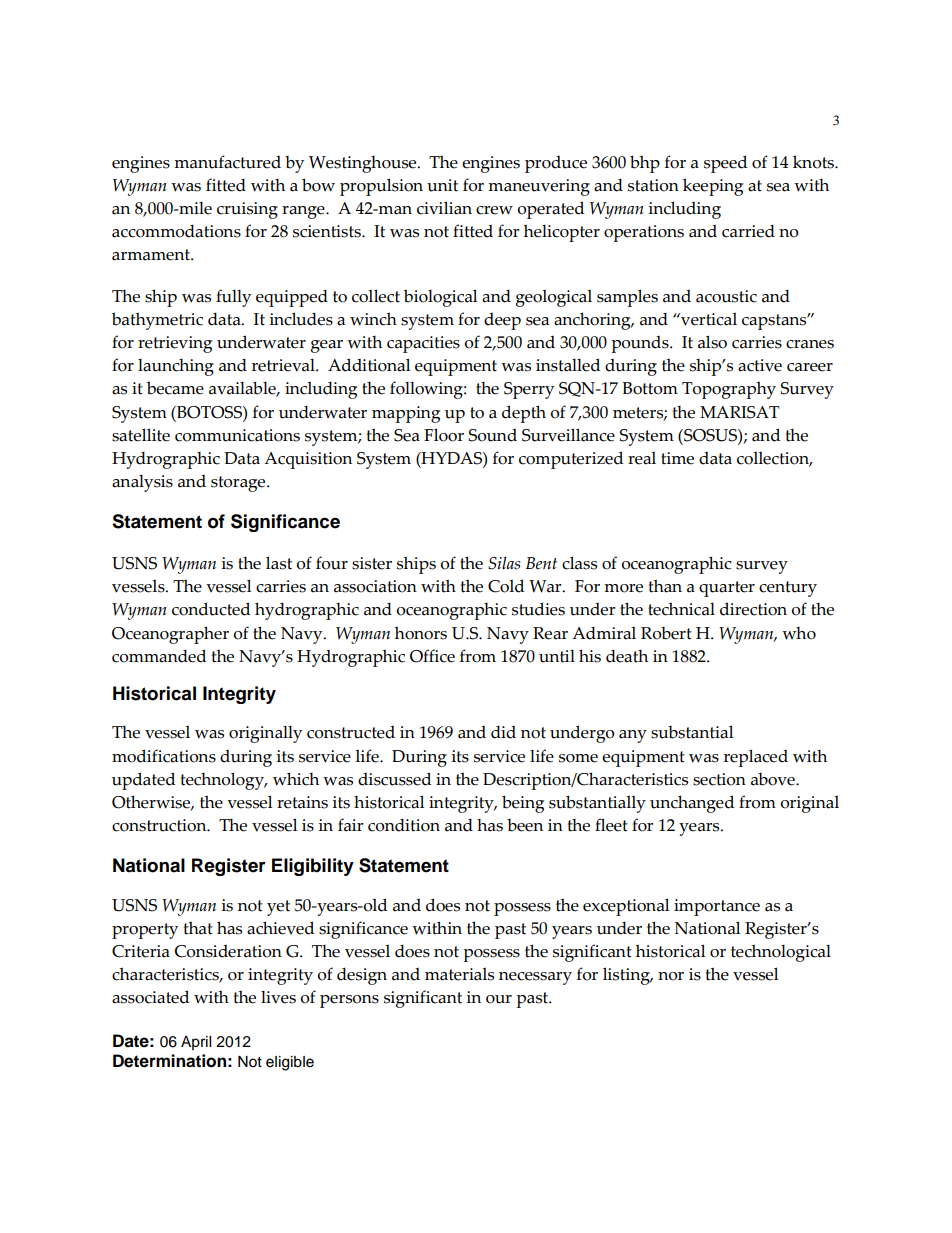  Describe the element at coordinates (504, 563) in the screenshot. I see `Silas` at that location.
